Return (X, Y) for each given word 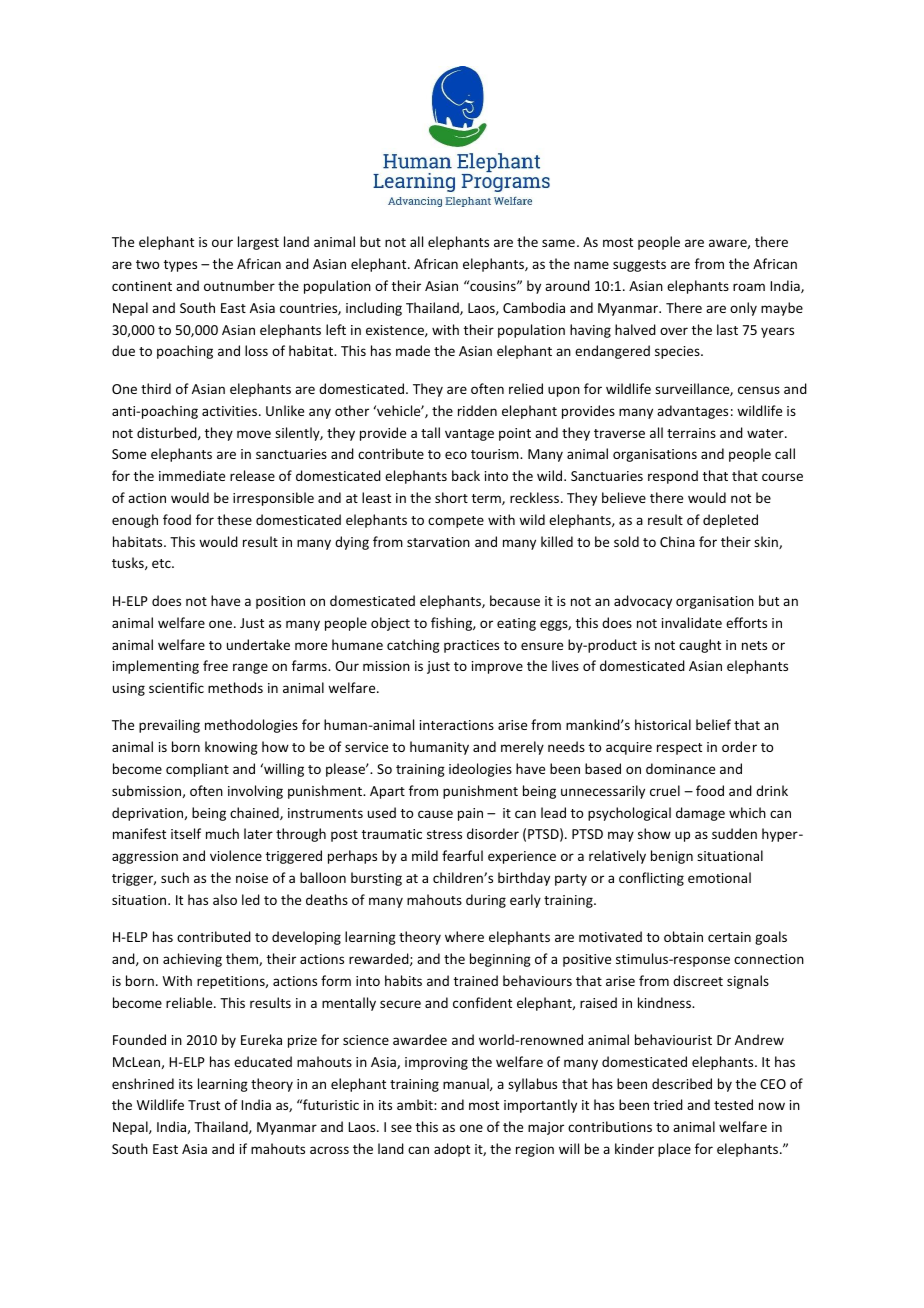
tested (733, 1104)
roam (749, 287)
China (677, 541)
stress (444, 834)
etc (162, 563)
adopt (452, 1150)
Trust (204, 1105)
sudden (734, 833)
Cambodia (534, 307)
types (180, 266)
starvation (438, 542)
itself (186, 833)
